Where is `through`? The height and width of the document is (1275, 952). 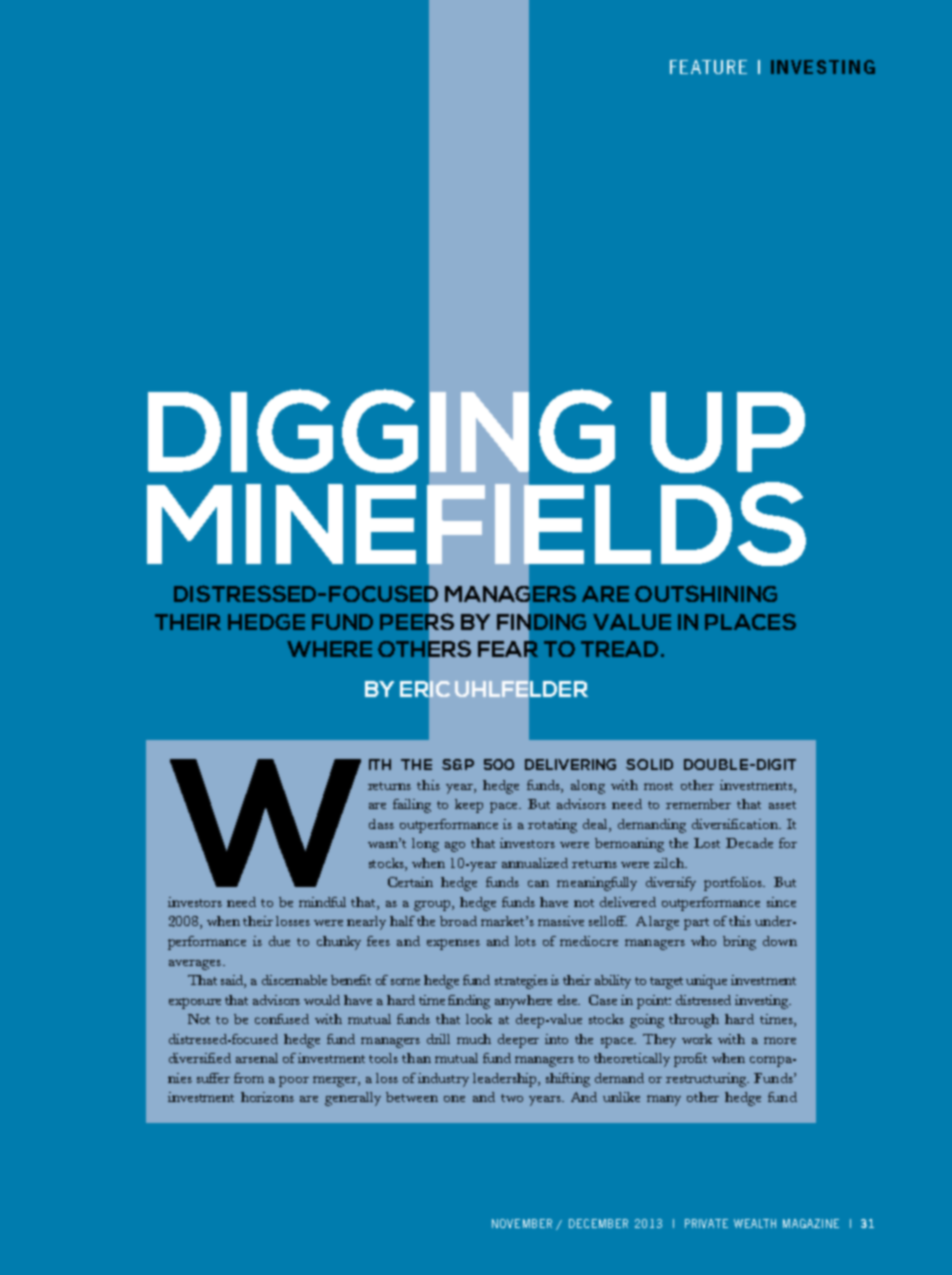 through is located at coordinates (694, 1021).
